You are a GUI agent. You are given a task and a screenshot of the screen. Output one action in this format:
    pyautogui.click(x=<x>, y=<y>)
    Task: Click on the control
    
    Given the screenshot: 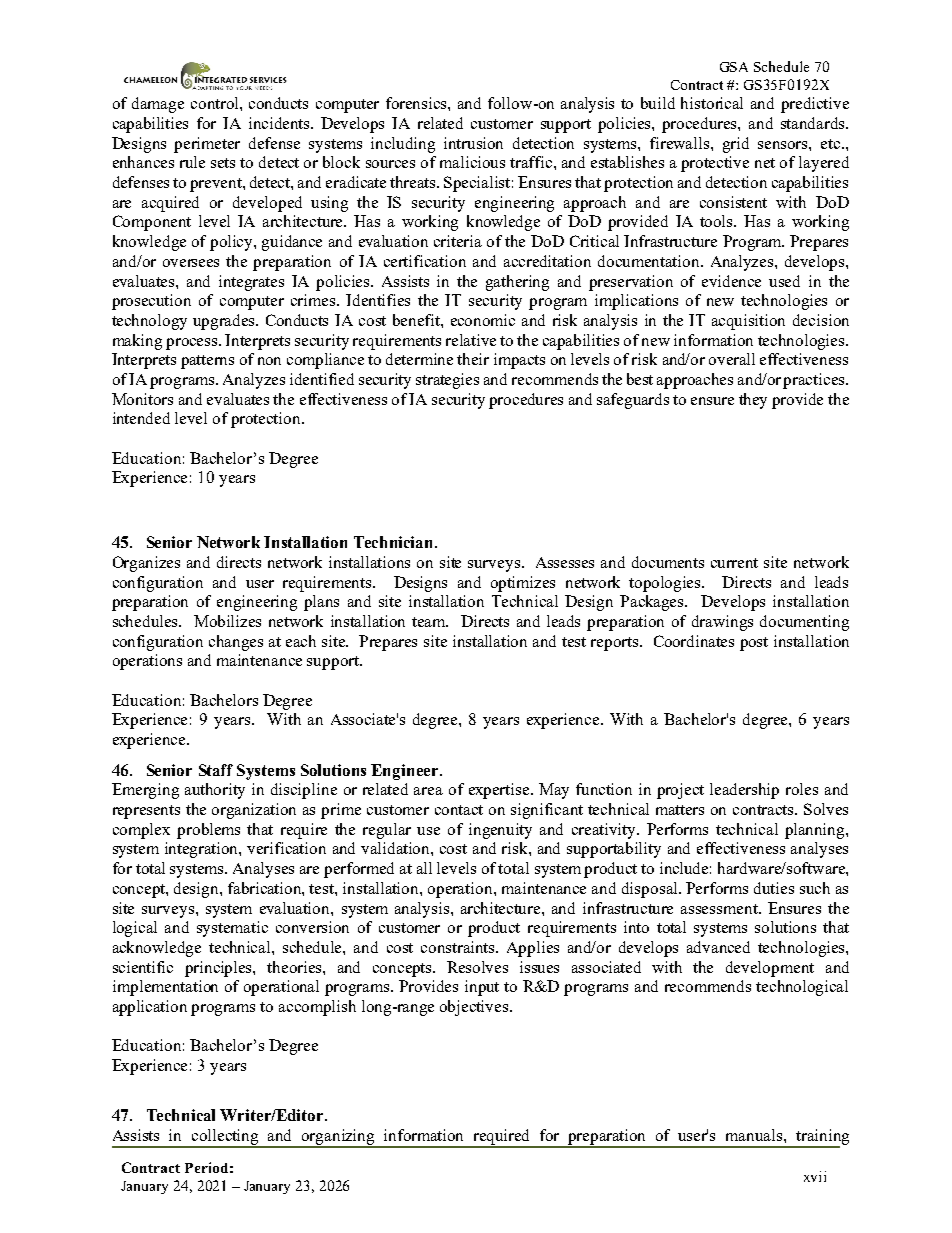 What is the action you would take?
    pyautogui.click(x=216, y=103)
